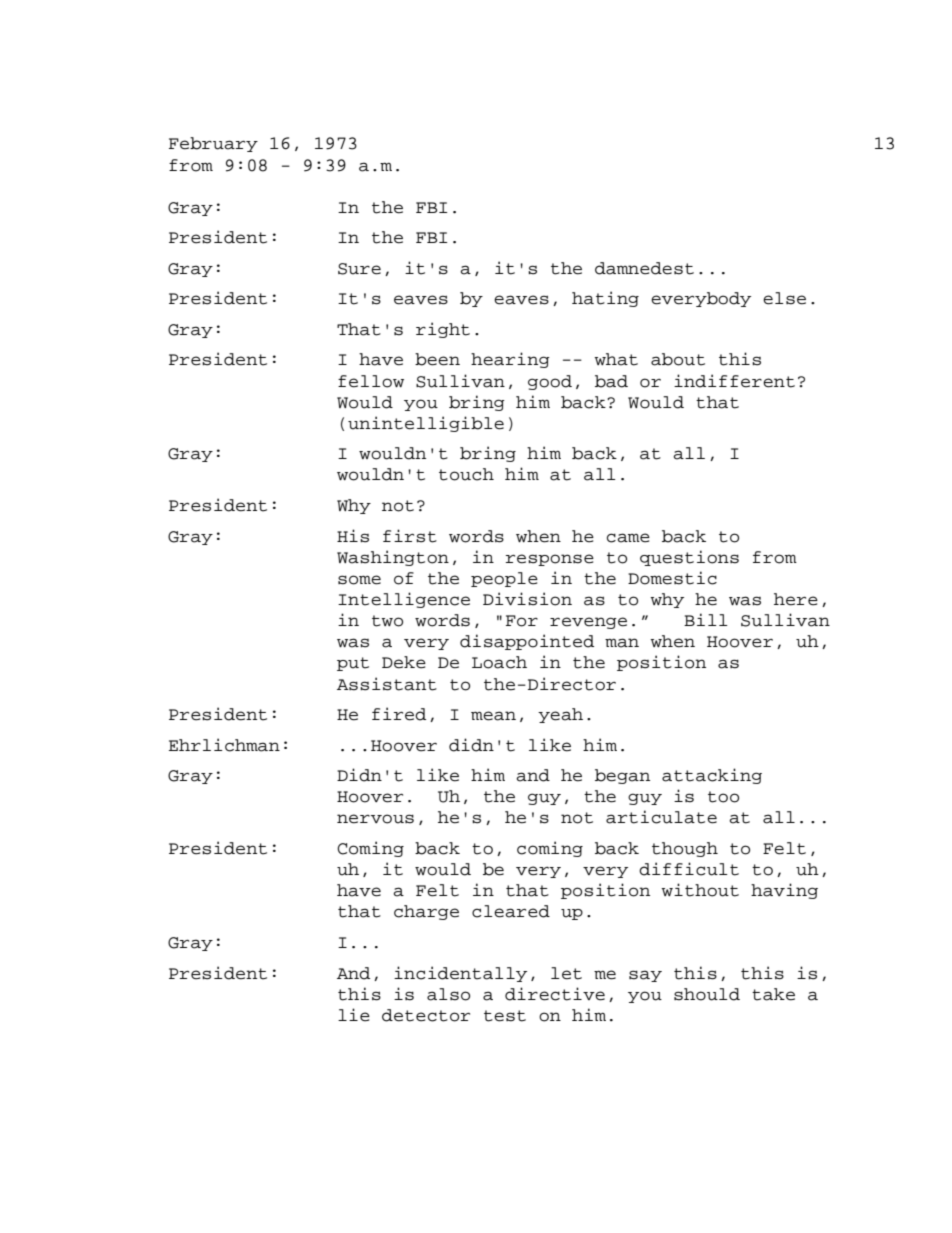 The image size is (952, 1233). Describe the element at coordinates (734, 381) in the screenshot. I see `indifferent` at that location.
